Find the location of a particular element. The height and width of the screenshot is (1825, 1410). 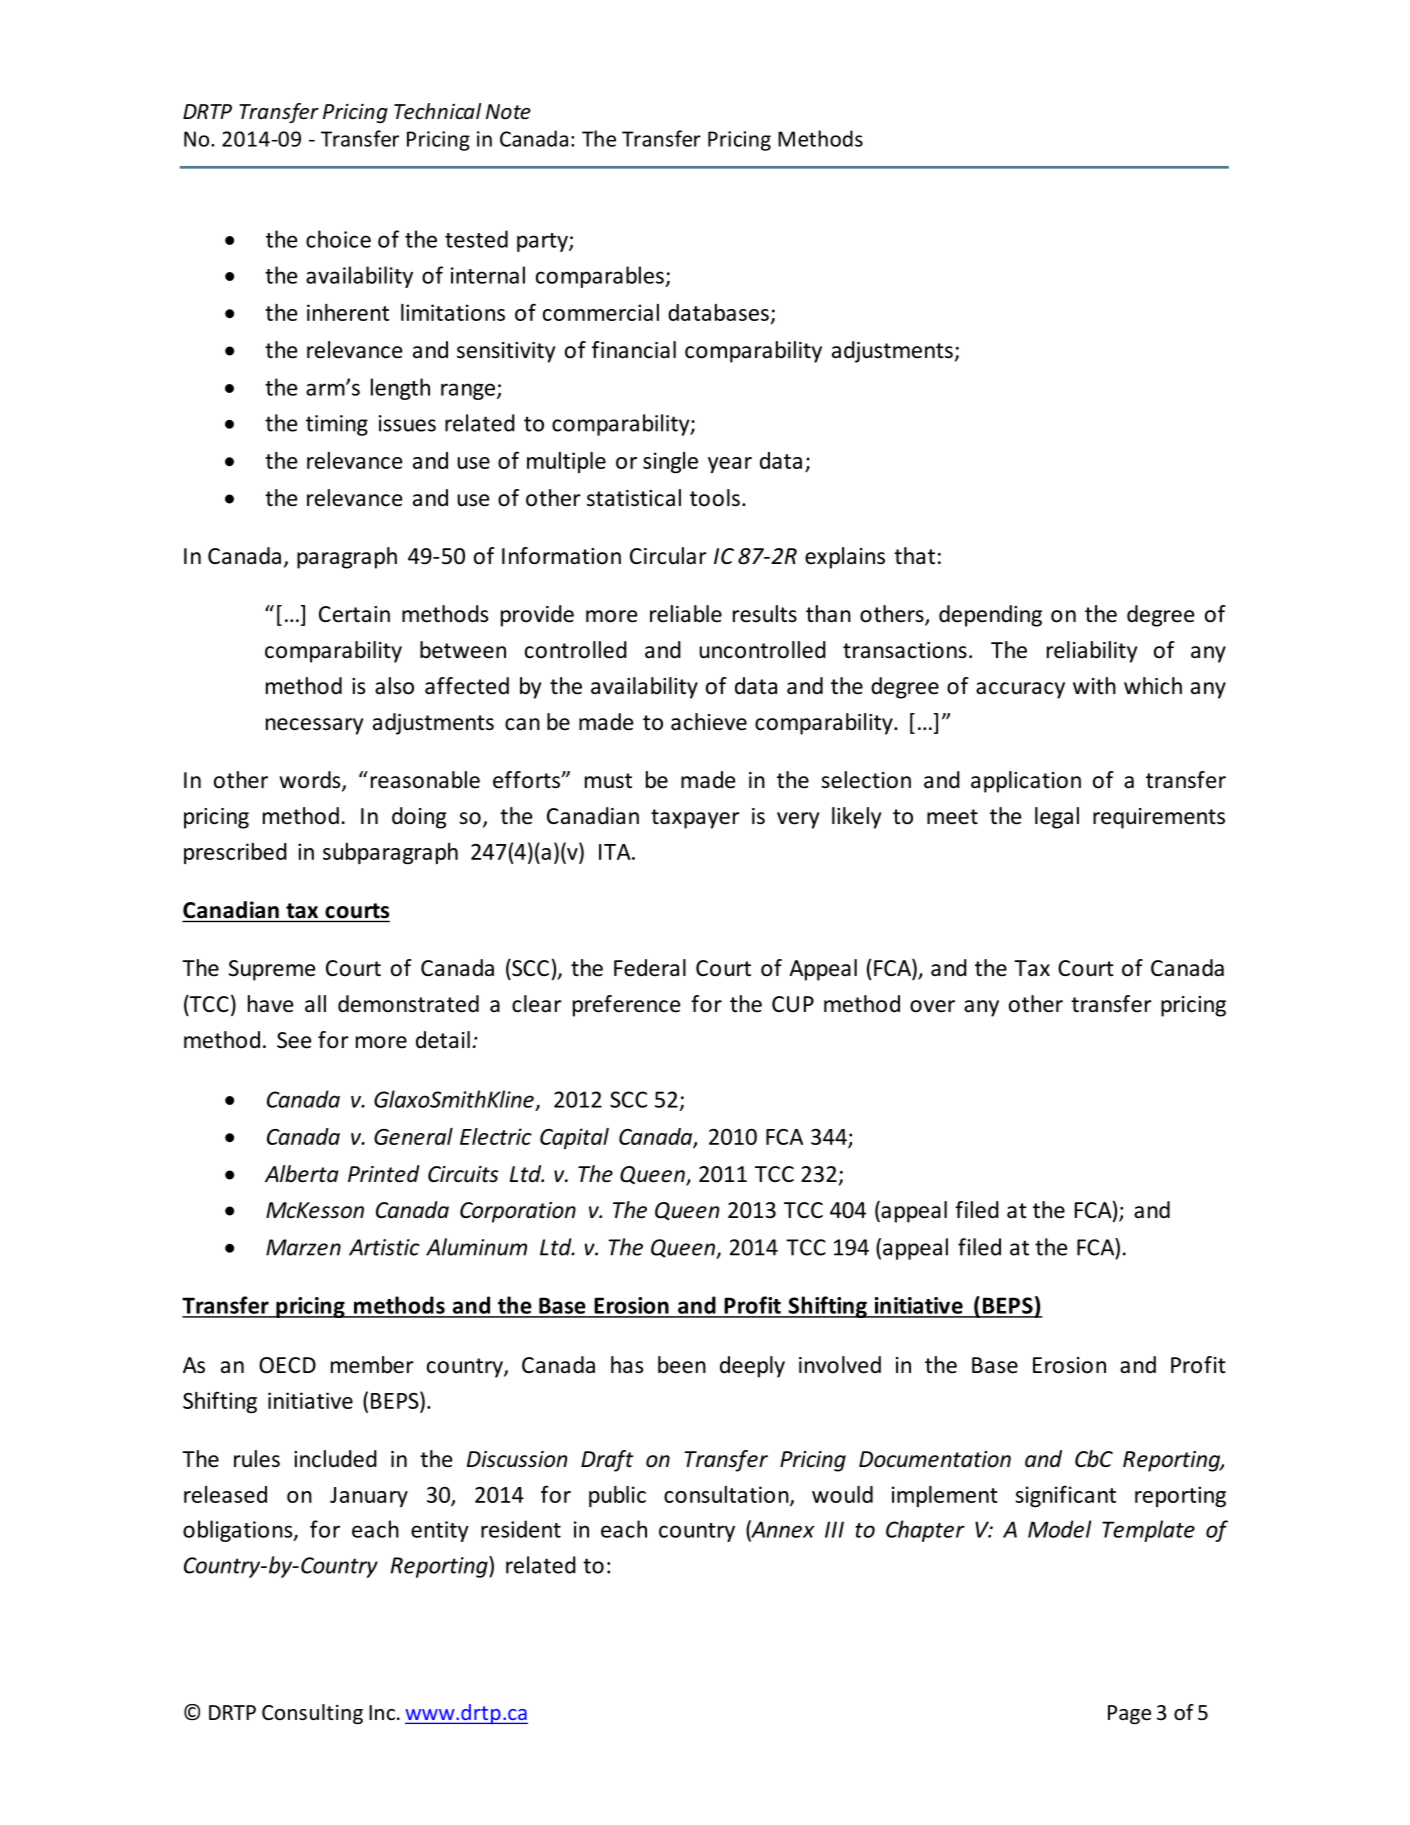

Consulting is located at coordinates (312, 1714).
